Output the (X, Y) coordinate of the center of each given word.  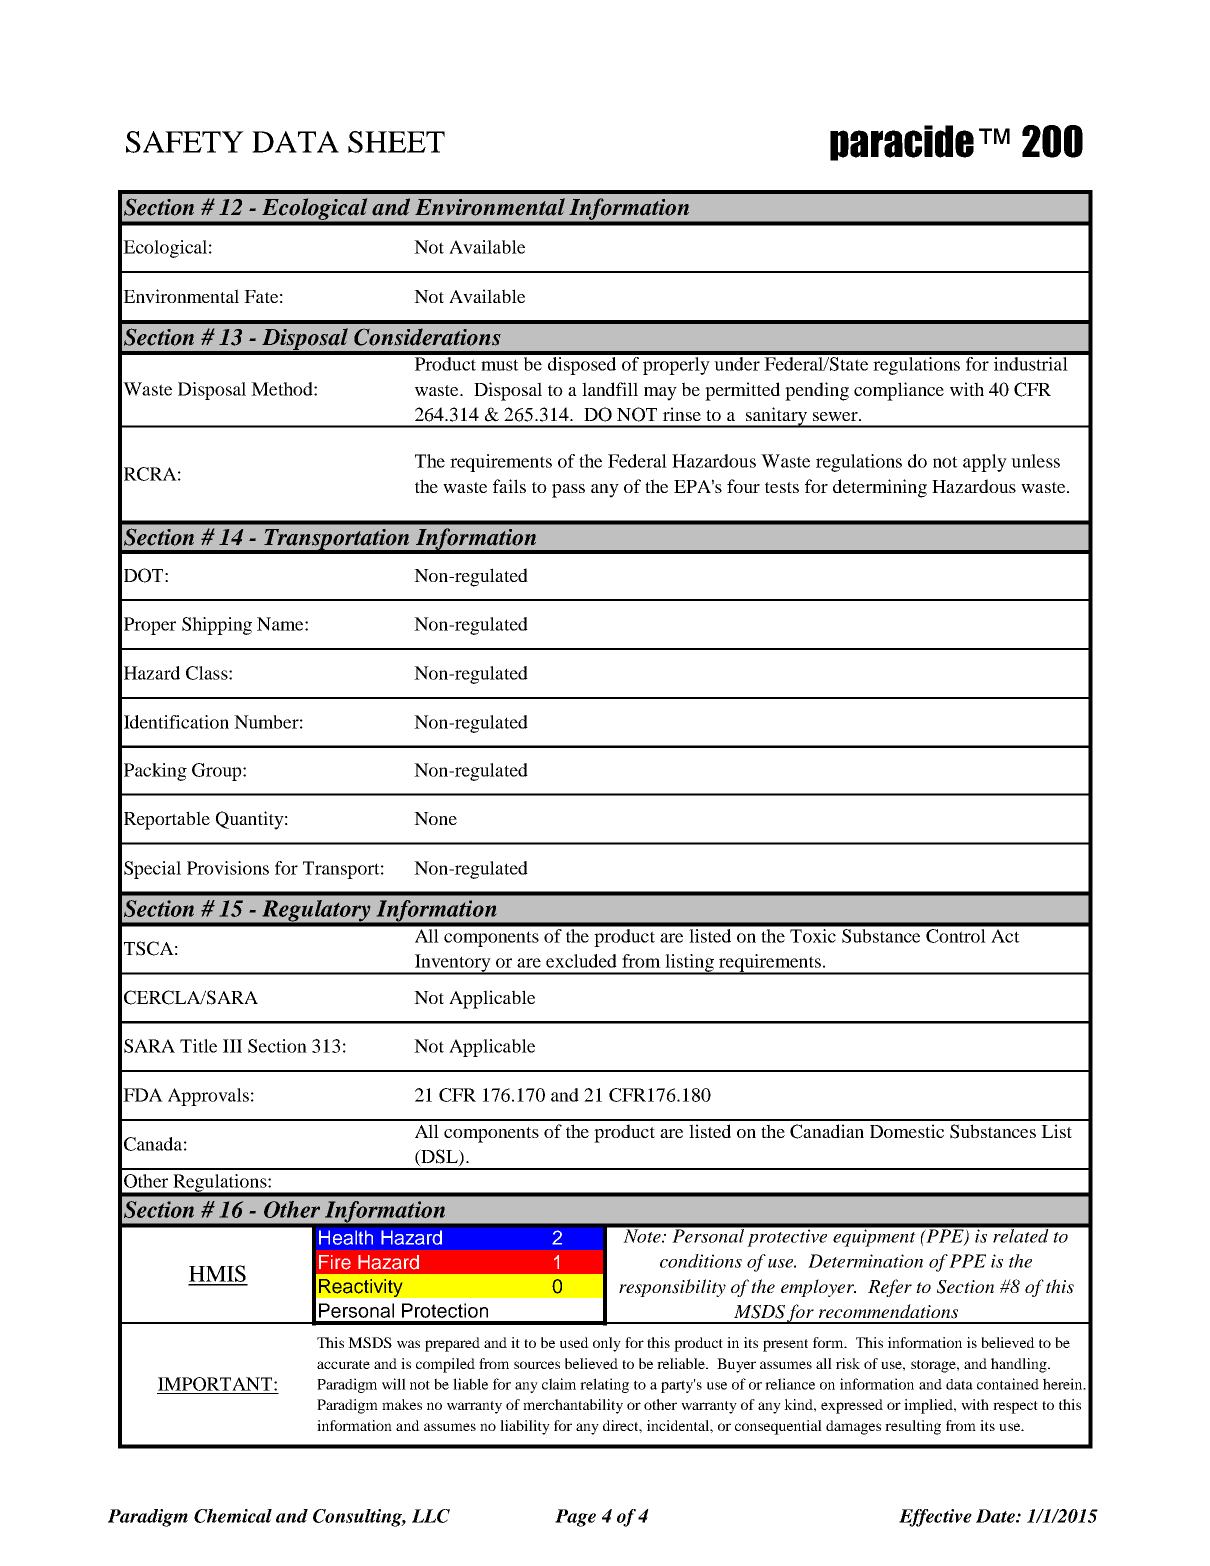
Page (575, 1518)
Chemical (233, 1515)
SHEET (396, 142)
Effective (935, 1518)
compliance (899, 391)
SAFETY (185, 142)
